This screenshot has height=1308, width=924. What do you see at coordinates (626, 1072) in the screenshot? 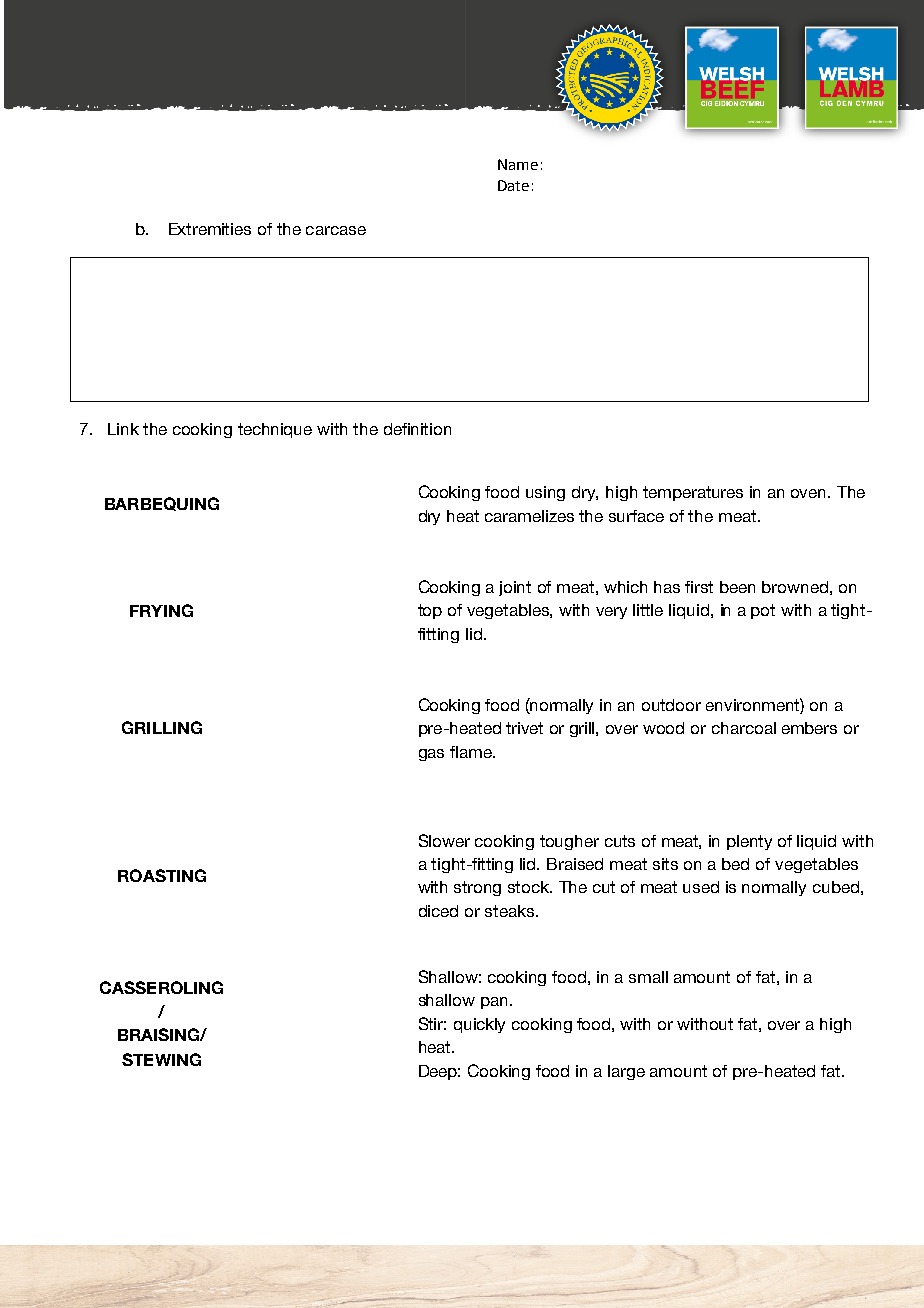
I see `large` at bounding box center [626, 1072].
